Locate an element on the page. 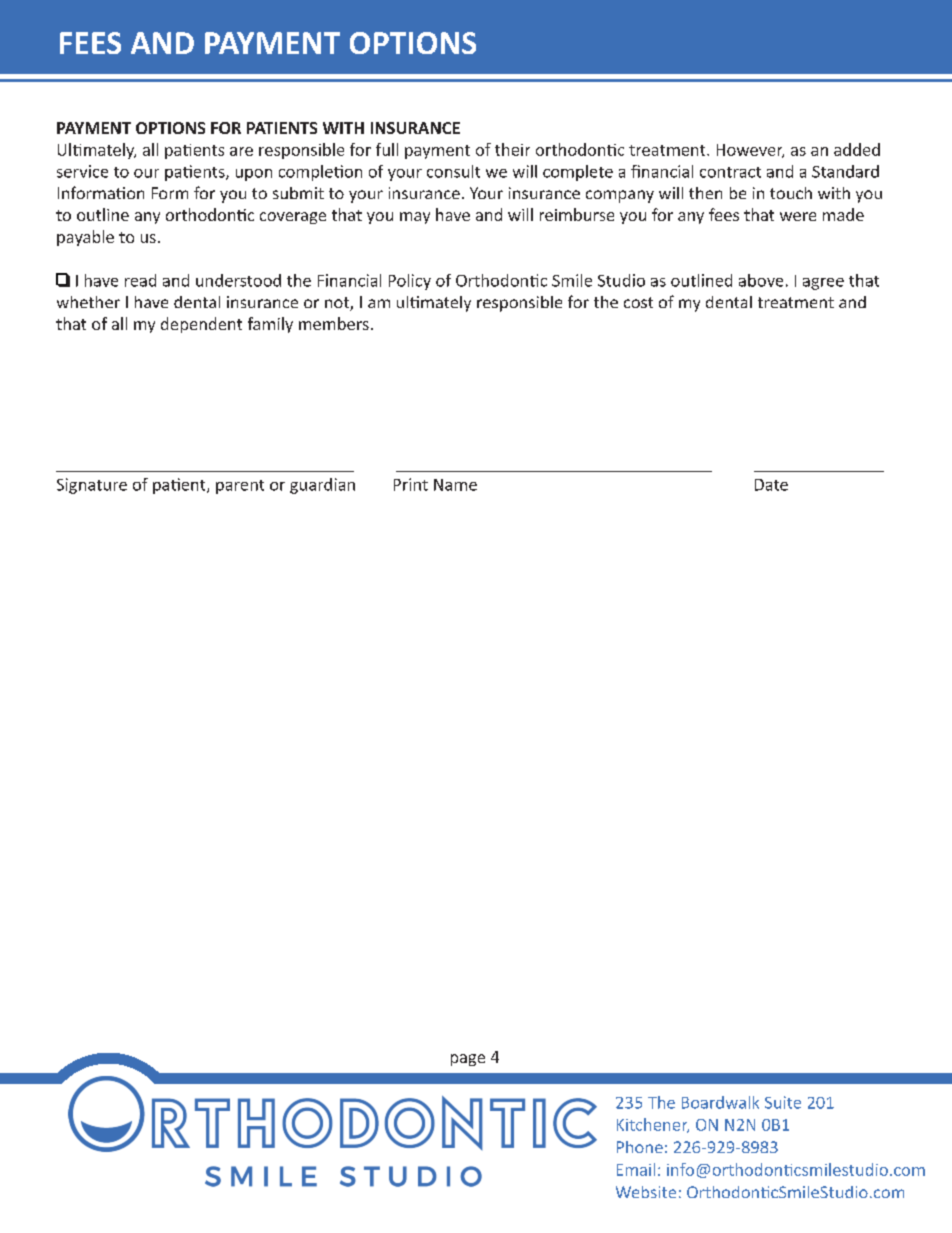 The width and height of the document is (952, 1233). page is located at coordinates (468, 1060).
